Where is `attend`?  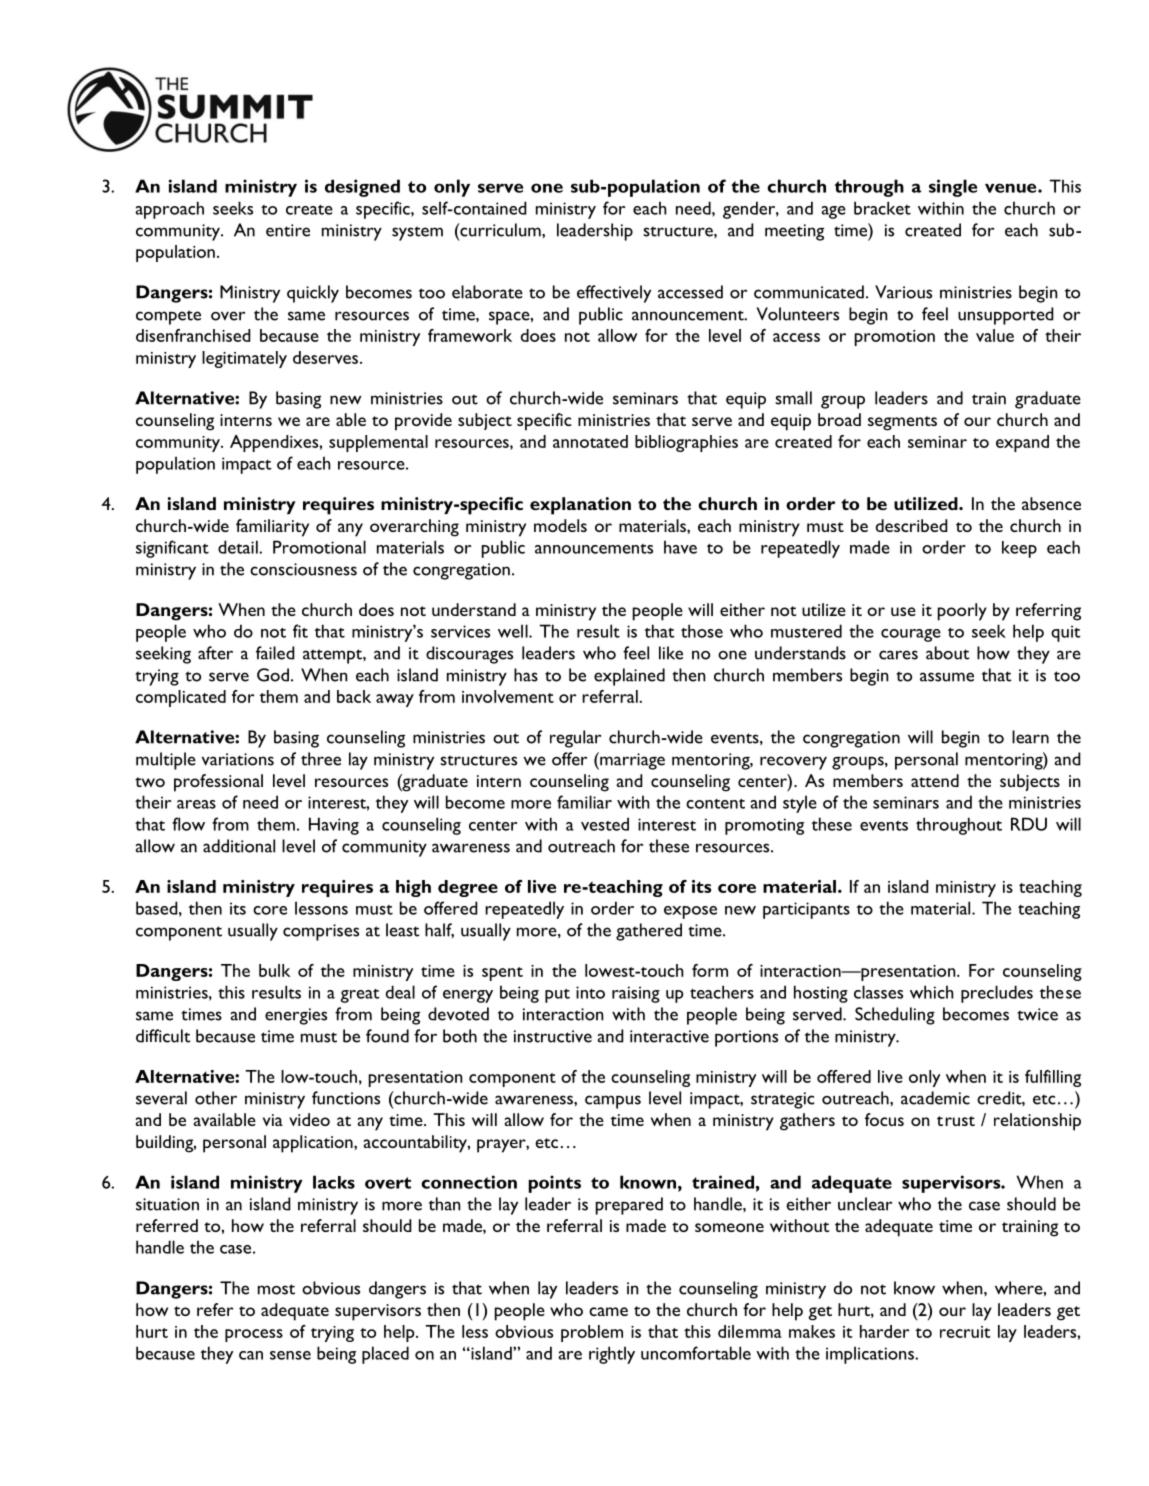 attend is located at coordinates (935, 780).
